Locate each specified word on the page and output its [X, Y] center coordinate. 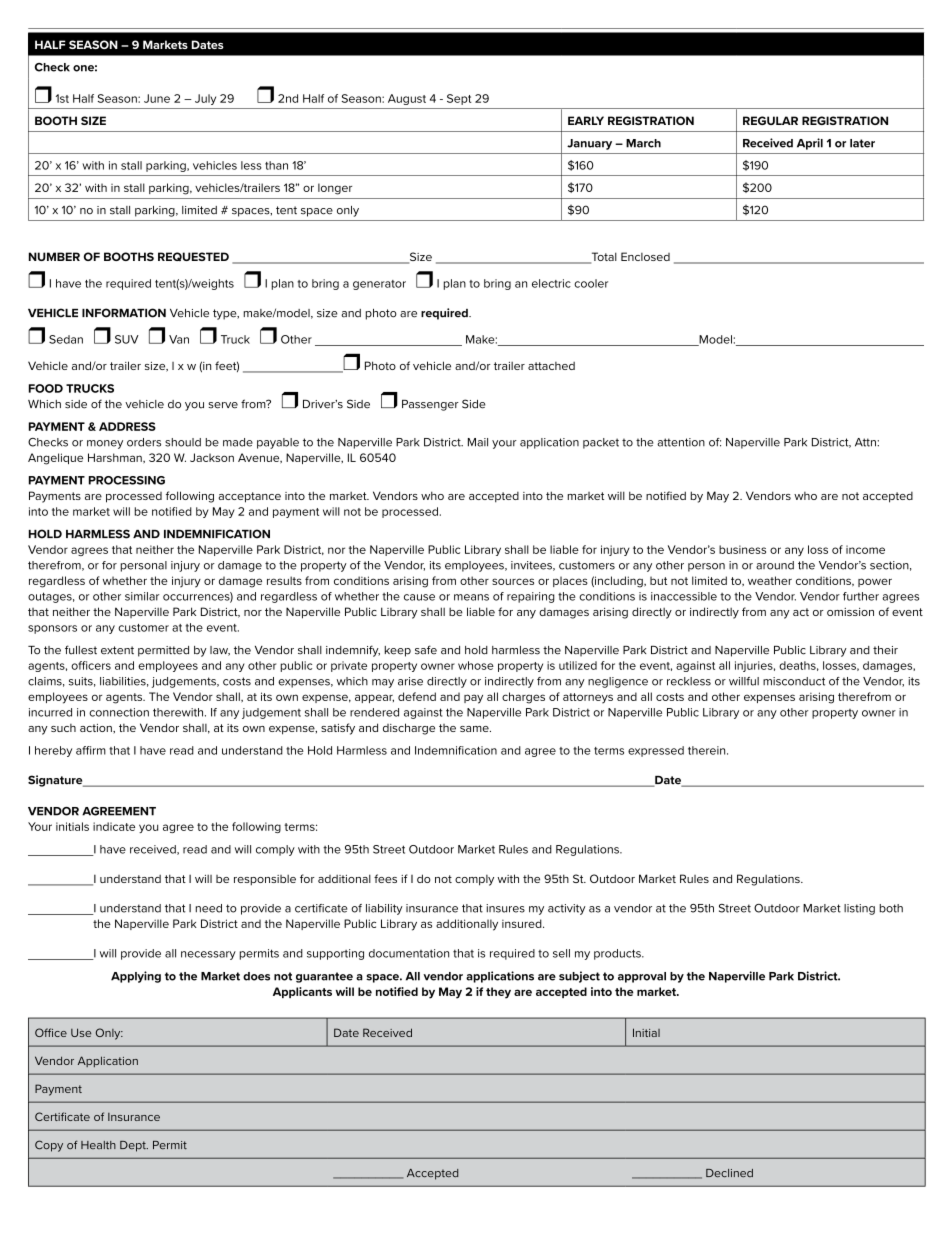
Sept [459, 99]
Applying [136, 977]
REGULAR [770, 120]
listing [859, 909]
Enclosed [645, 256]
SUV [127, 339]
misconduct [794, 681]
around [775, 565]
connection [119, 712]
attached [551, 366]
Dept [134, 1146]
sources [513, 581]
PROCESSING [127, 480]
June [157, 98]
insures [505, 908]
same [475, 729]
